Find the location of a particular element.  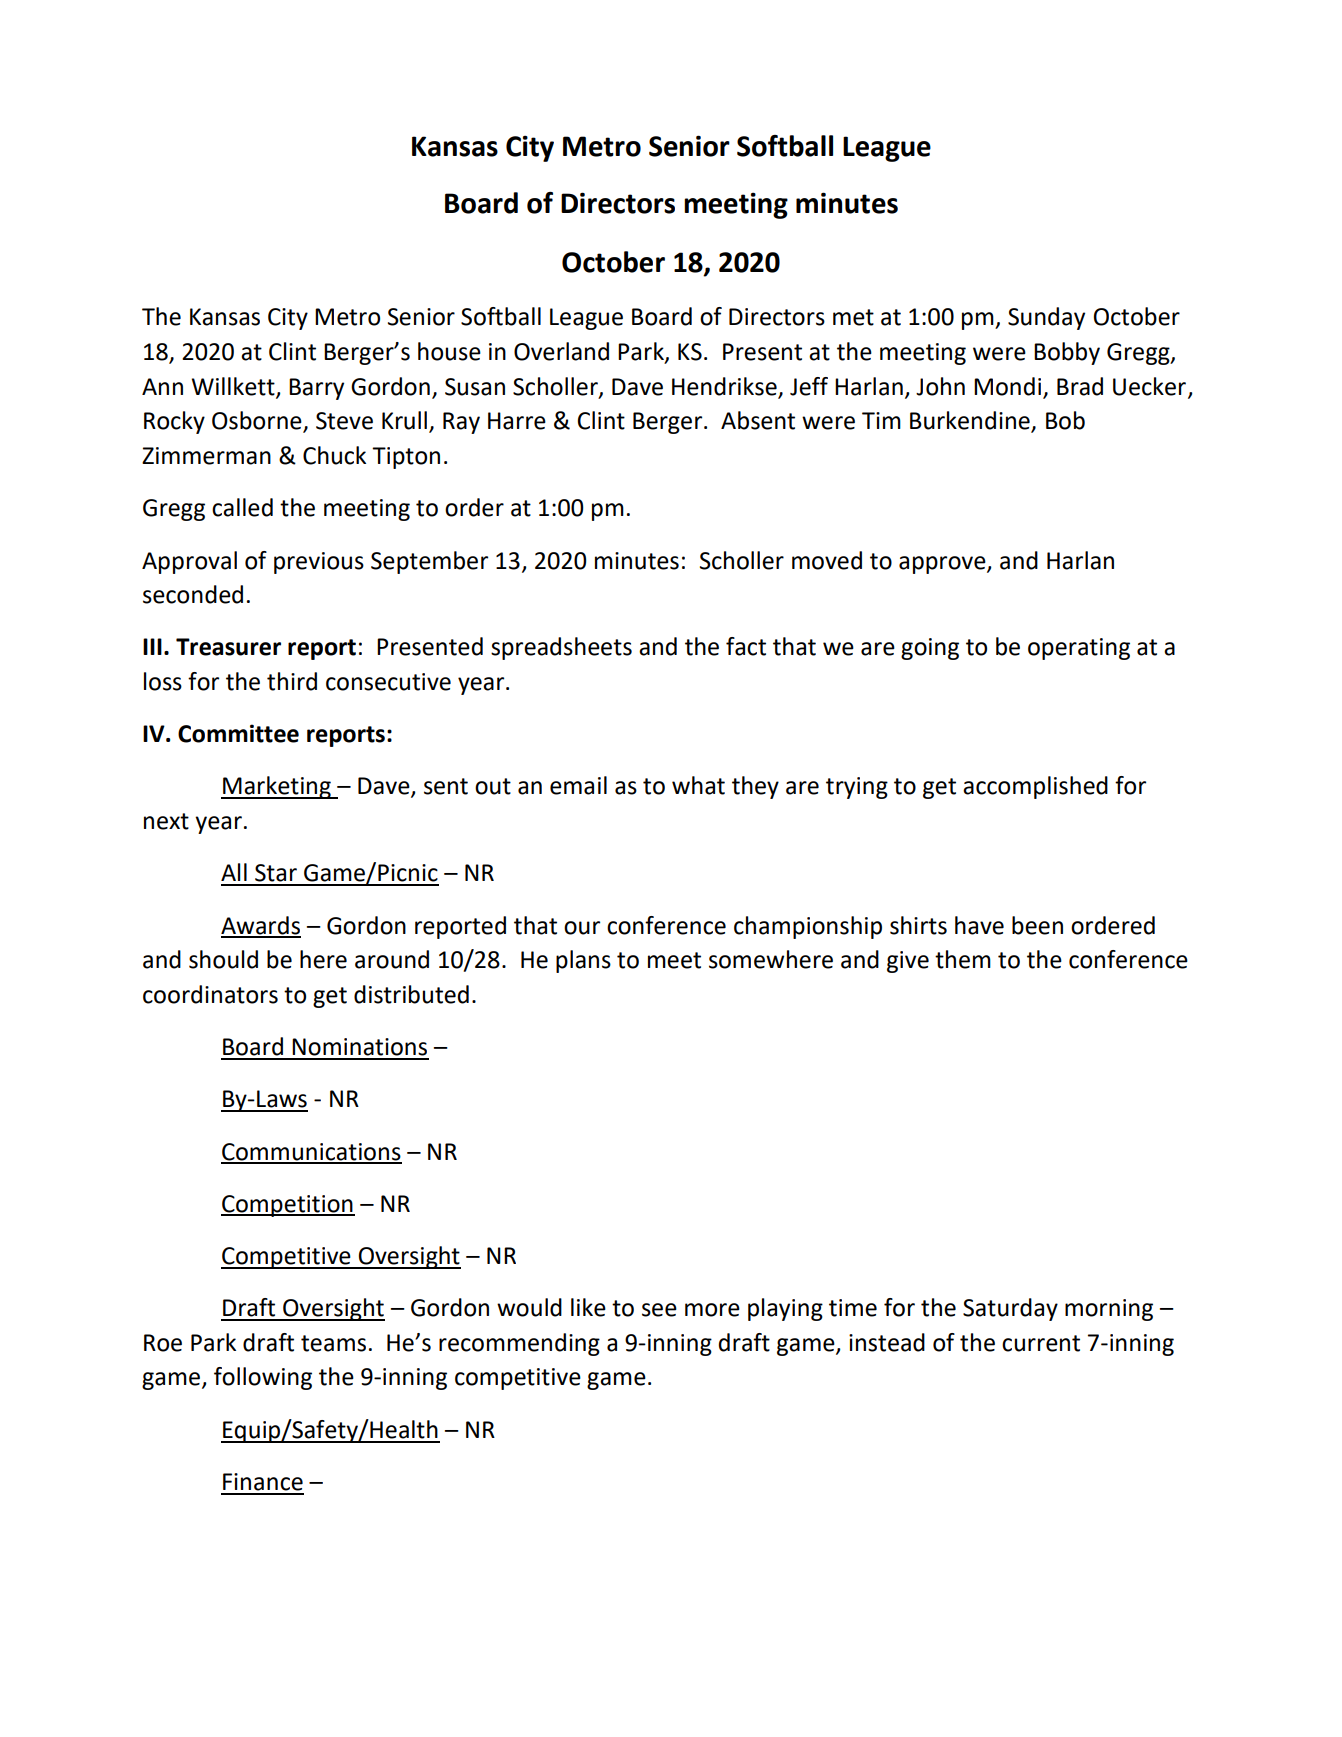

plans is located at coordinates (583, 961).
